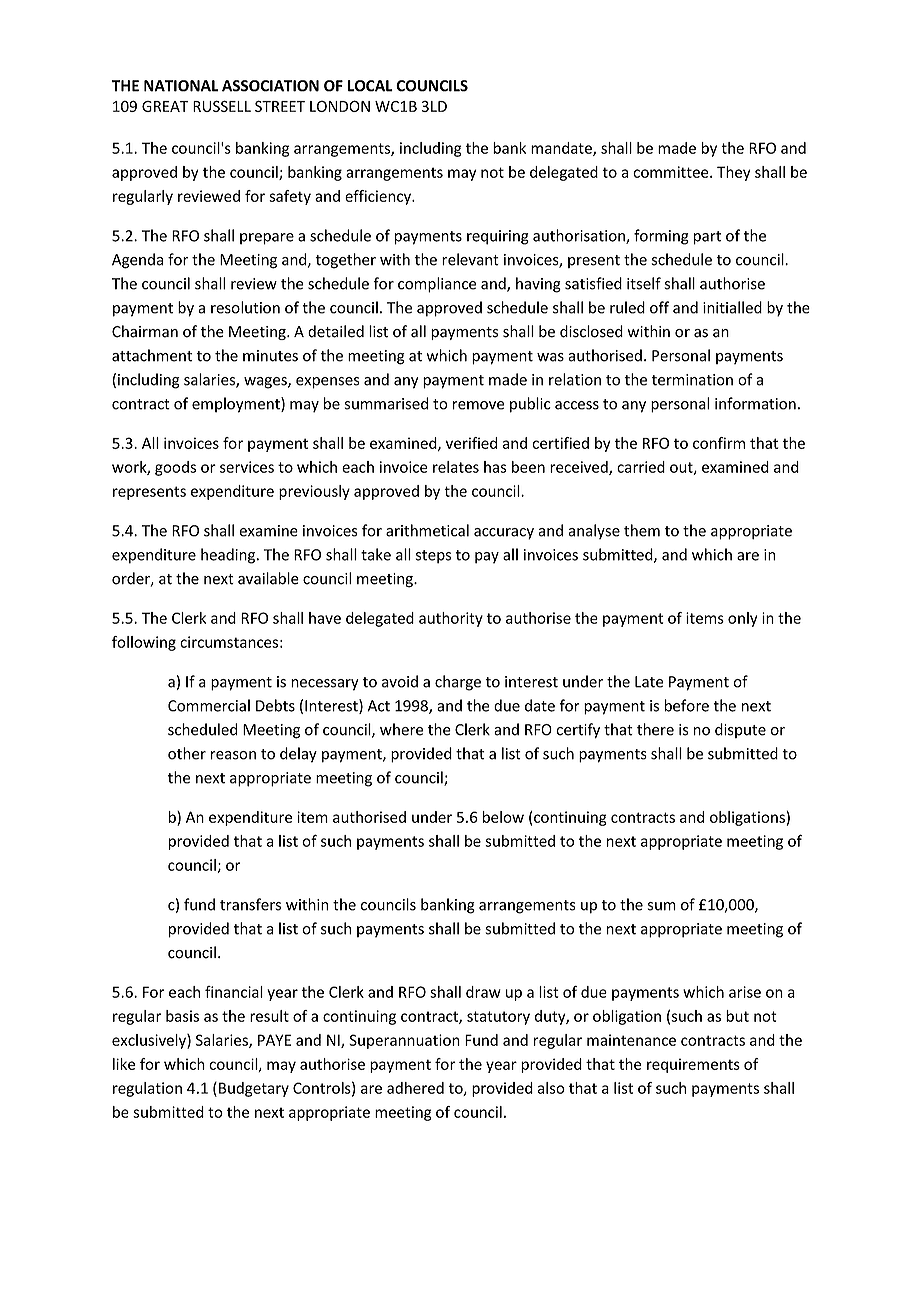  Describe the element at coordinates (370, 86) in the document. I see `LOCAL` at that location.
